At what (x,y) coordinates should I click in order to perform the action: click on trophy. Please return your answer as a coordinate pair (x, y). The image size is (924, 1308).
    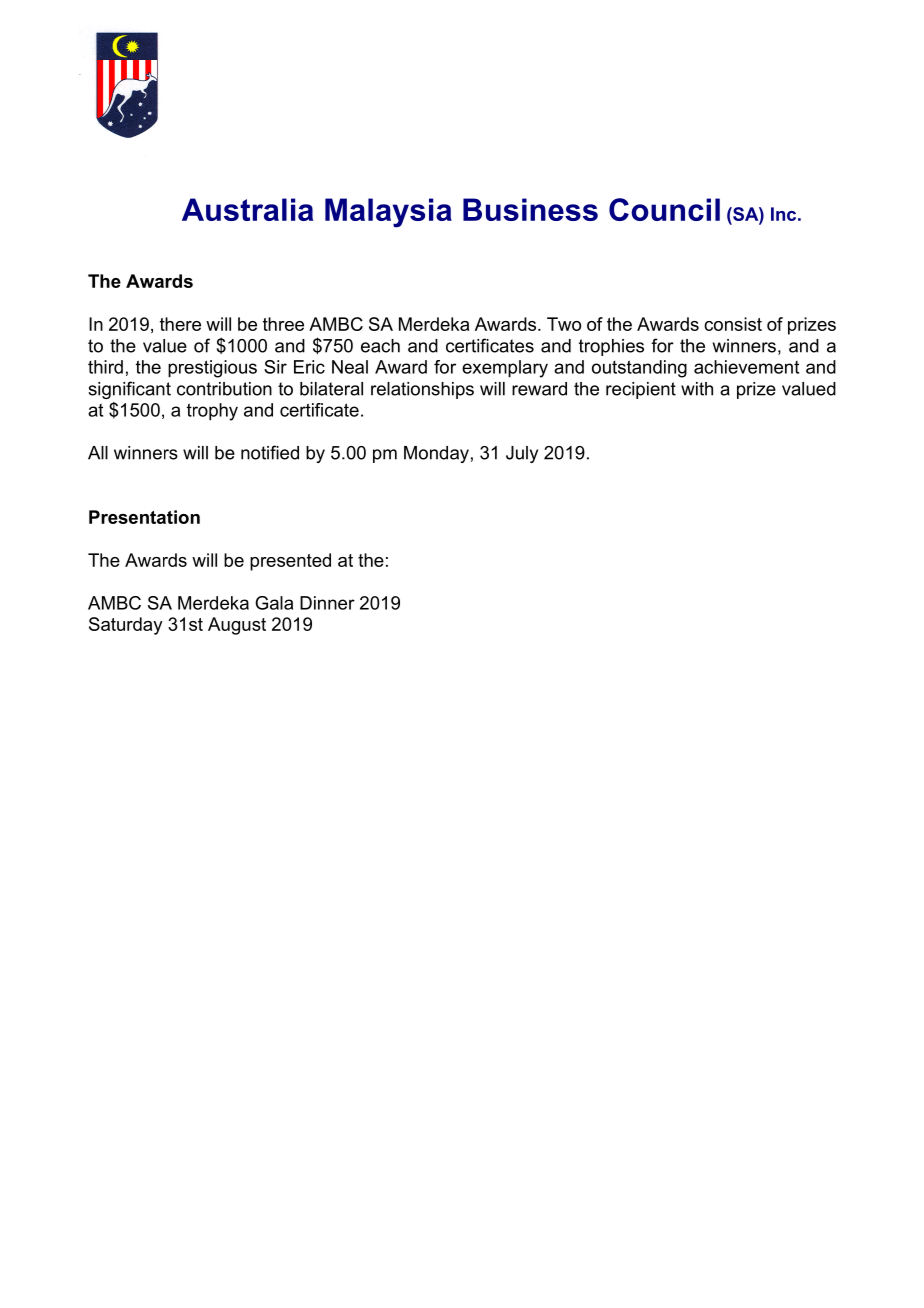
    Looking at the image, I should click on (212, 412).
